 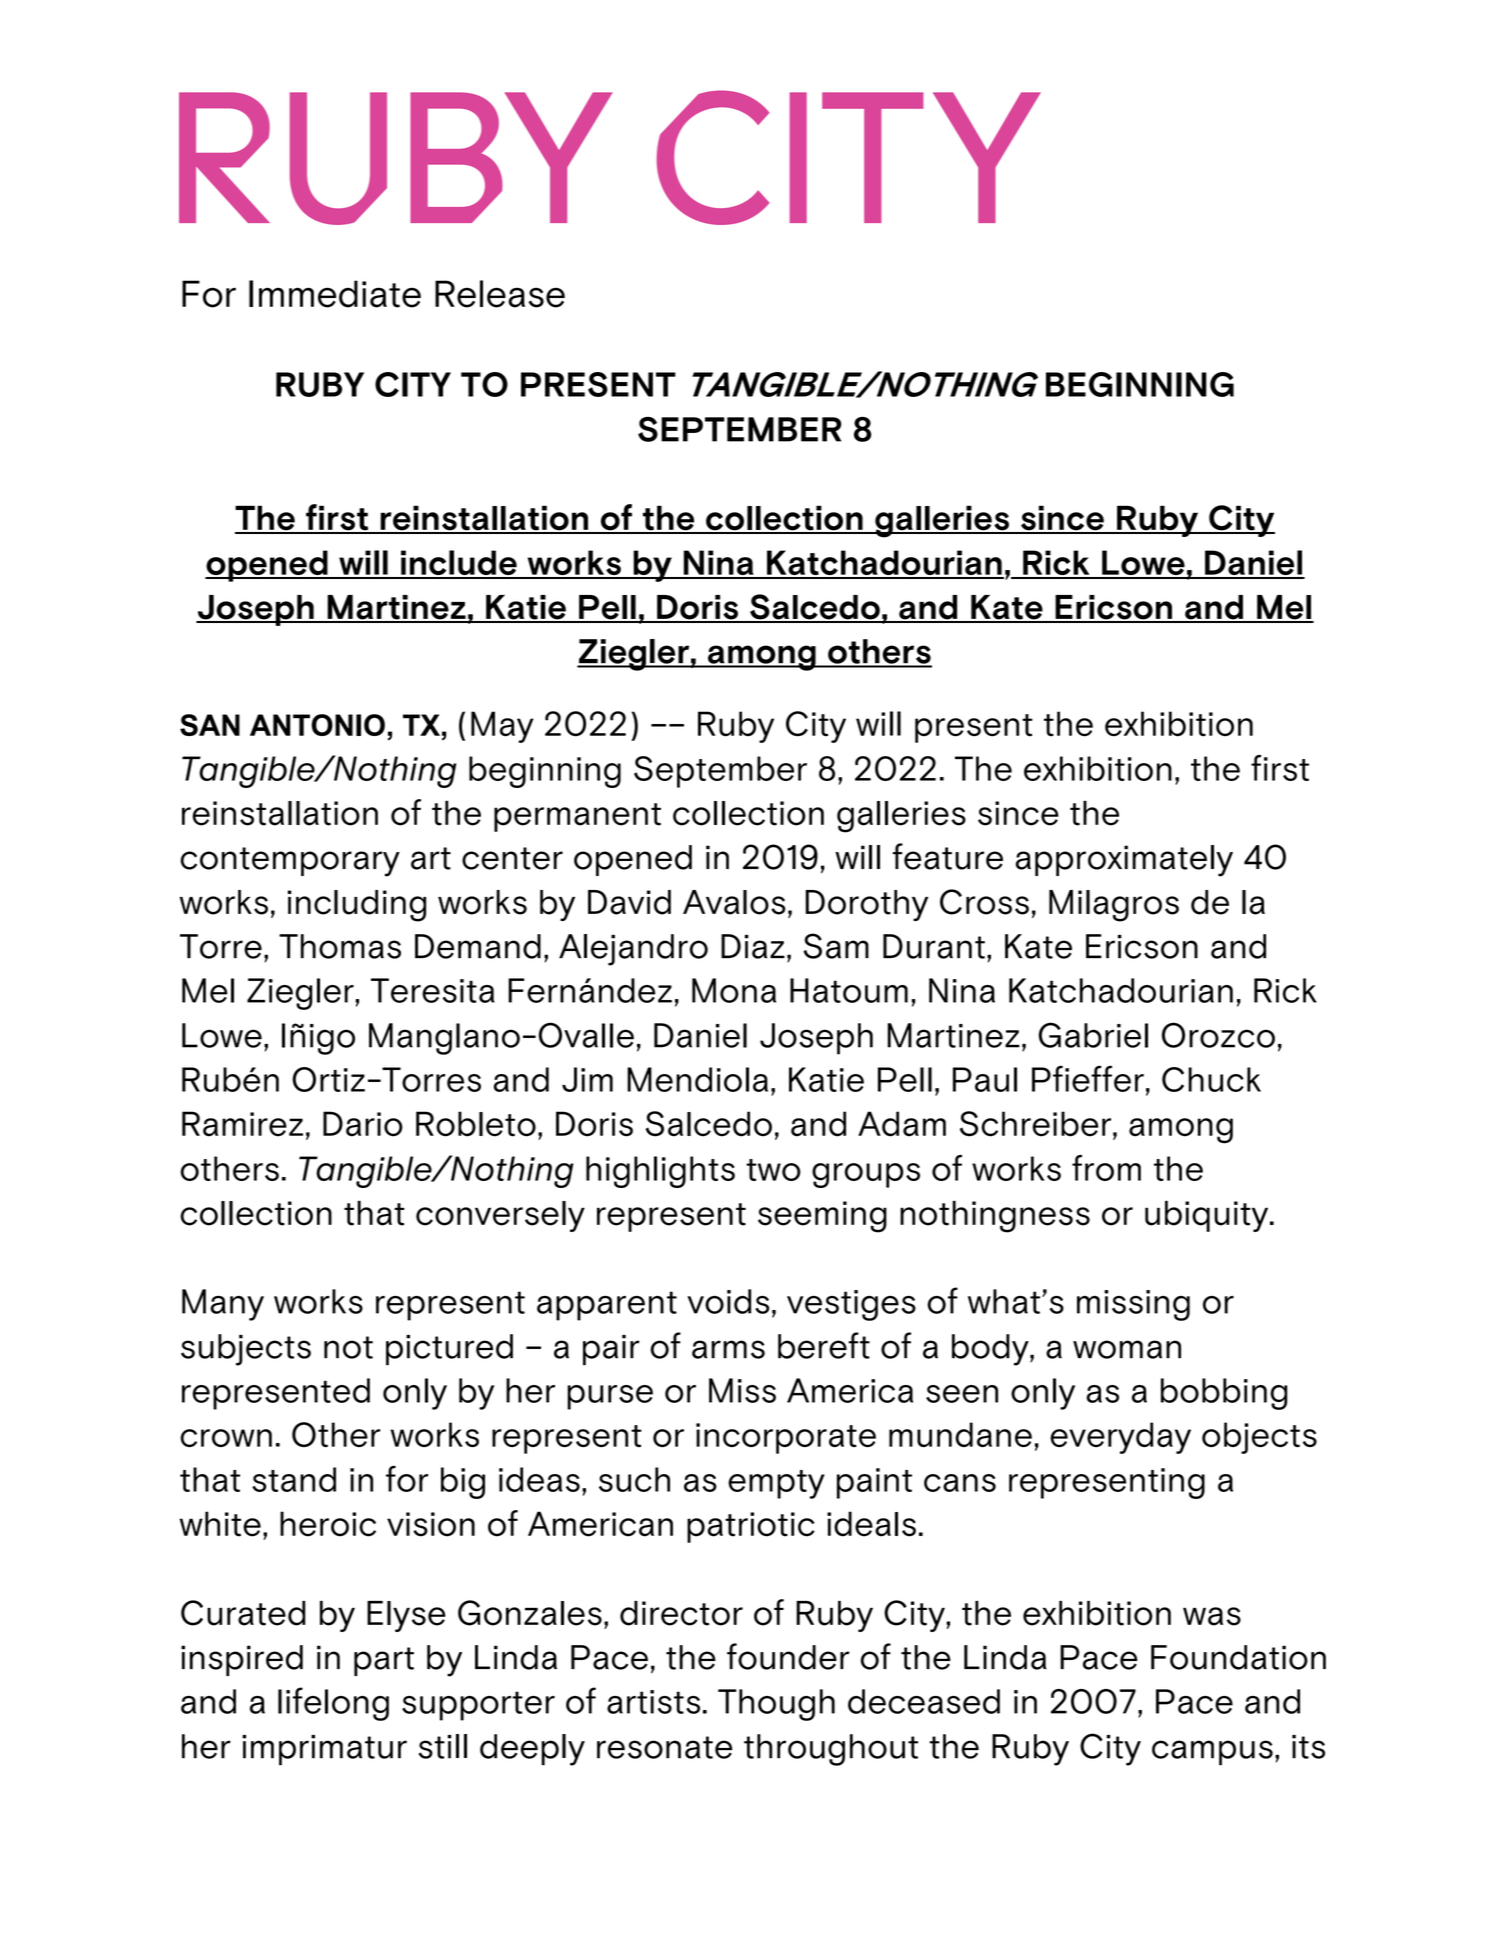 What do you see at coordinates (333, 1704) in the screenshot?
I see `lifelong` at bounding box center [333, 1704].
